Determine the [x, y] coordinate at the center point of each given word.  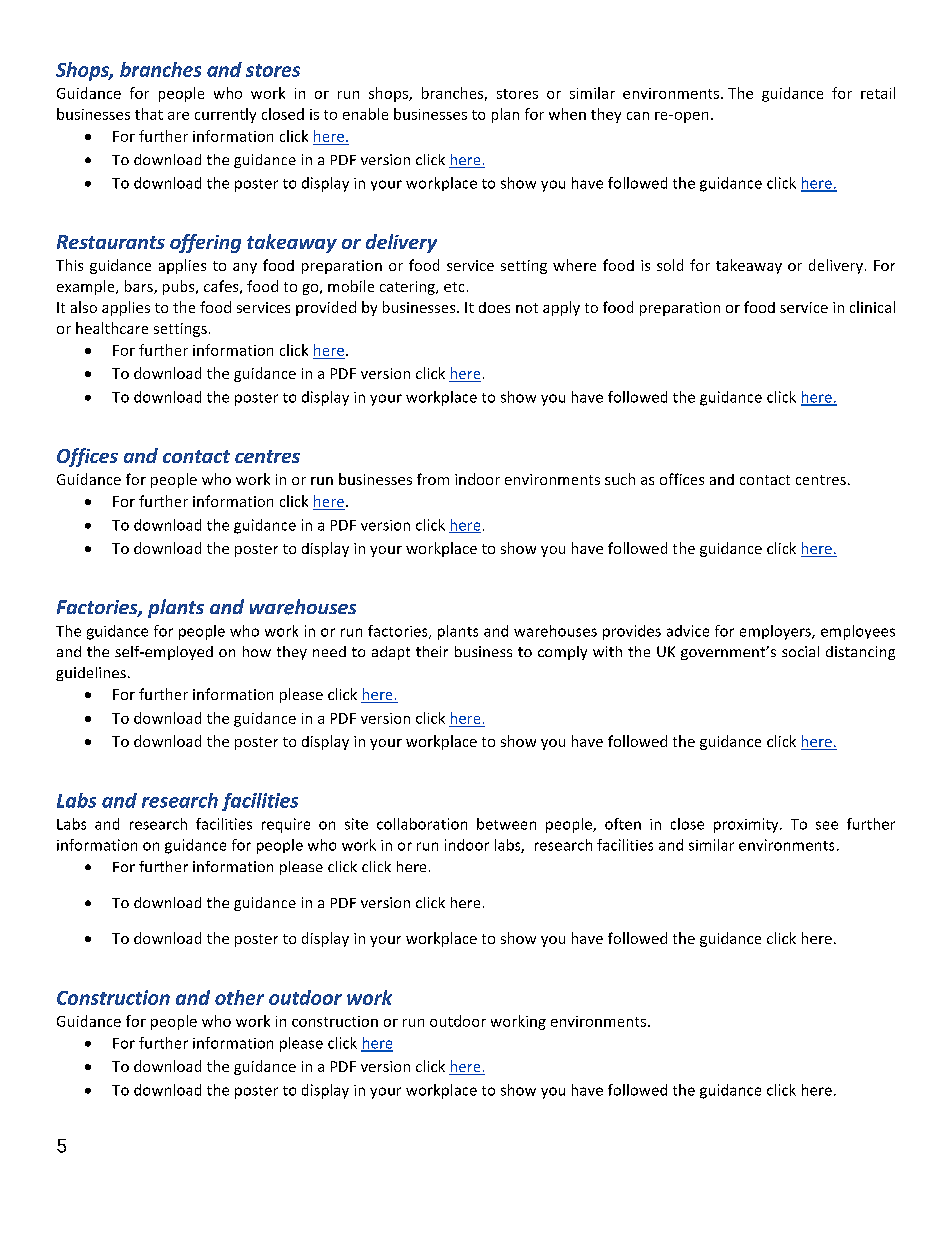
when [567, 114]
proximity [747, 825]
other [239, 997]
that [149, 114]
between [506, 824]
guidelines [91, 674]
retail [878, 93]
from [433, 479]
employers [776, 632]
